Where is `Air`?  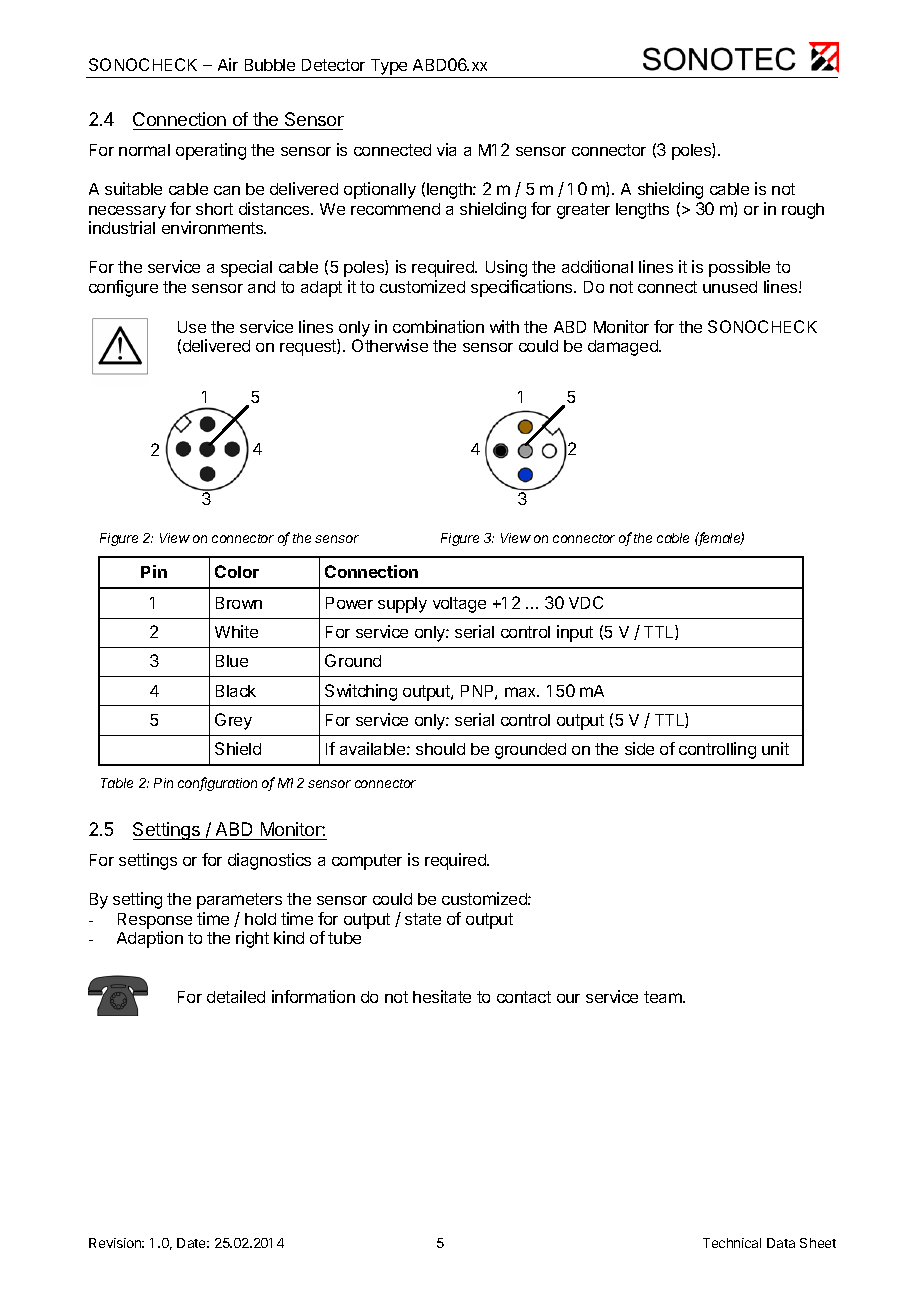 Air is located at coordinates (228, 64).
